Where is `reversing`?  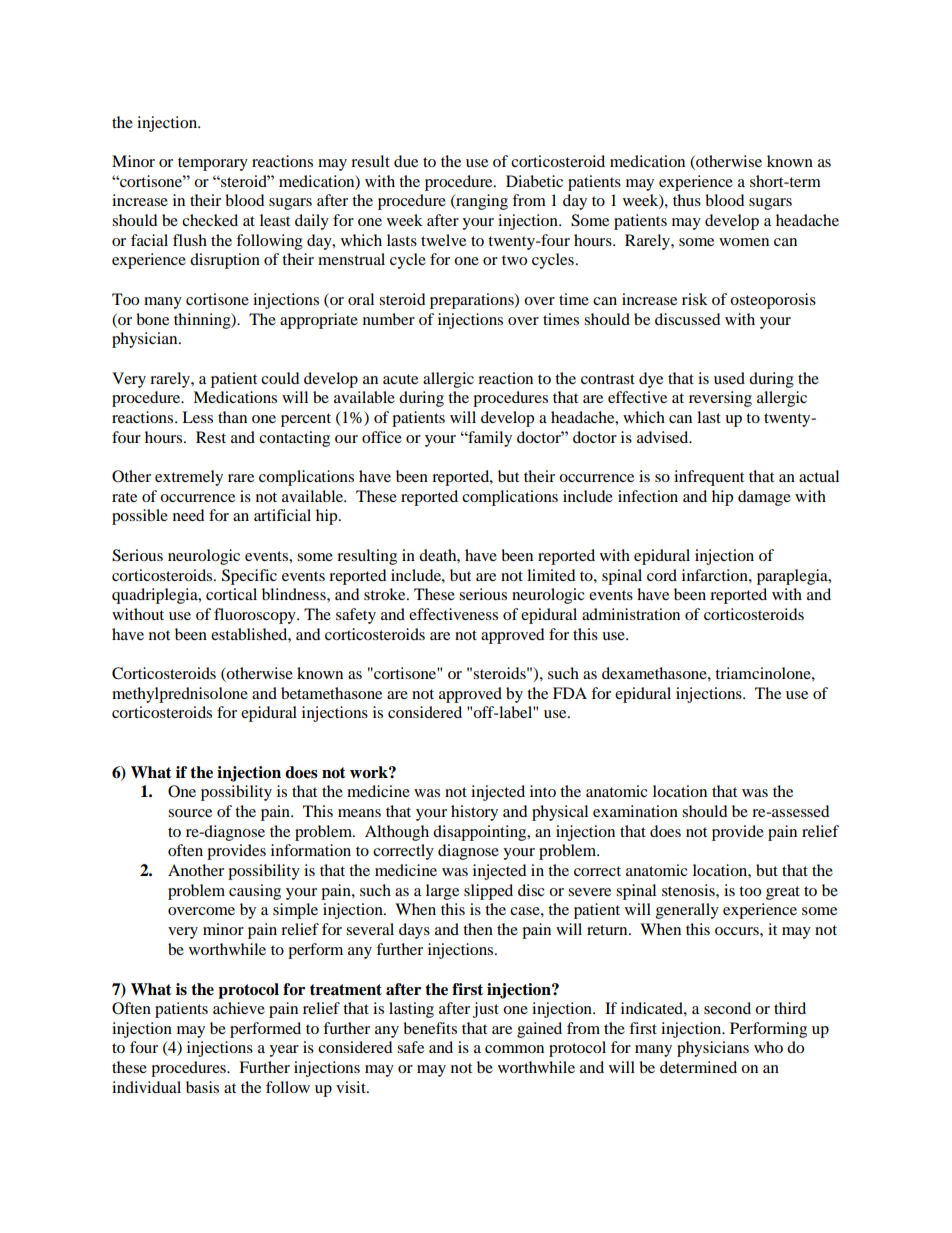 reversing is located at coordinates (720, 399).
